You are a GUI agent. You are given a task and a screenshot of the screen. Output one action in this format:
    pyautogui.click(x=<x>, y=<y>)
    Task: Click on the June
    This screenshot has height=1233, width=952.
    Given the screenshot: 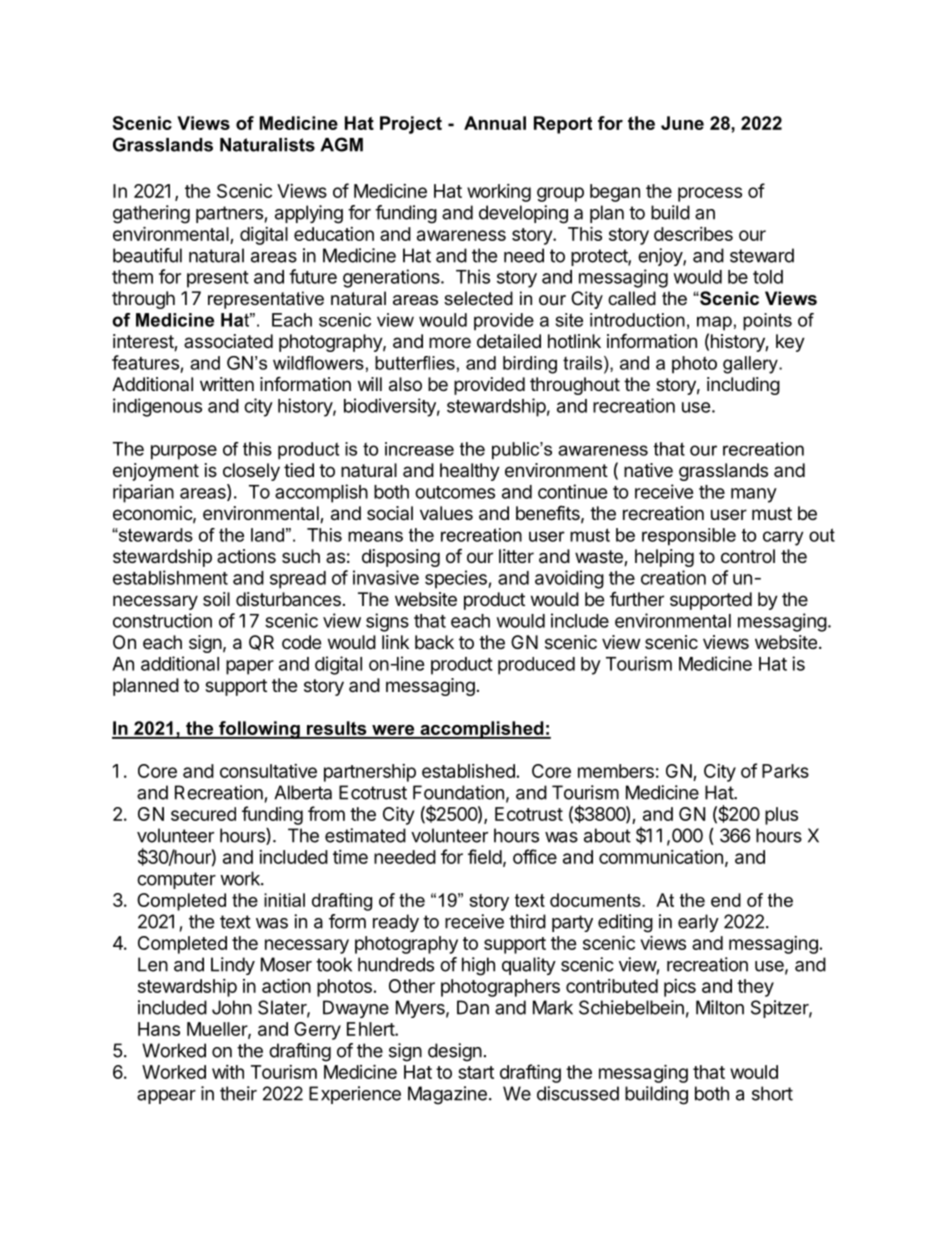 What is the action you would take?
    pyautogui.click(x=682, y=123)
